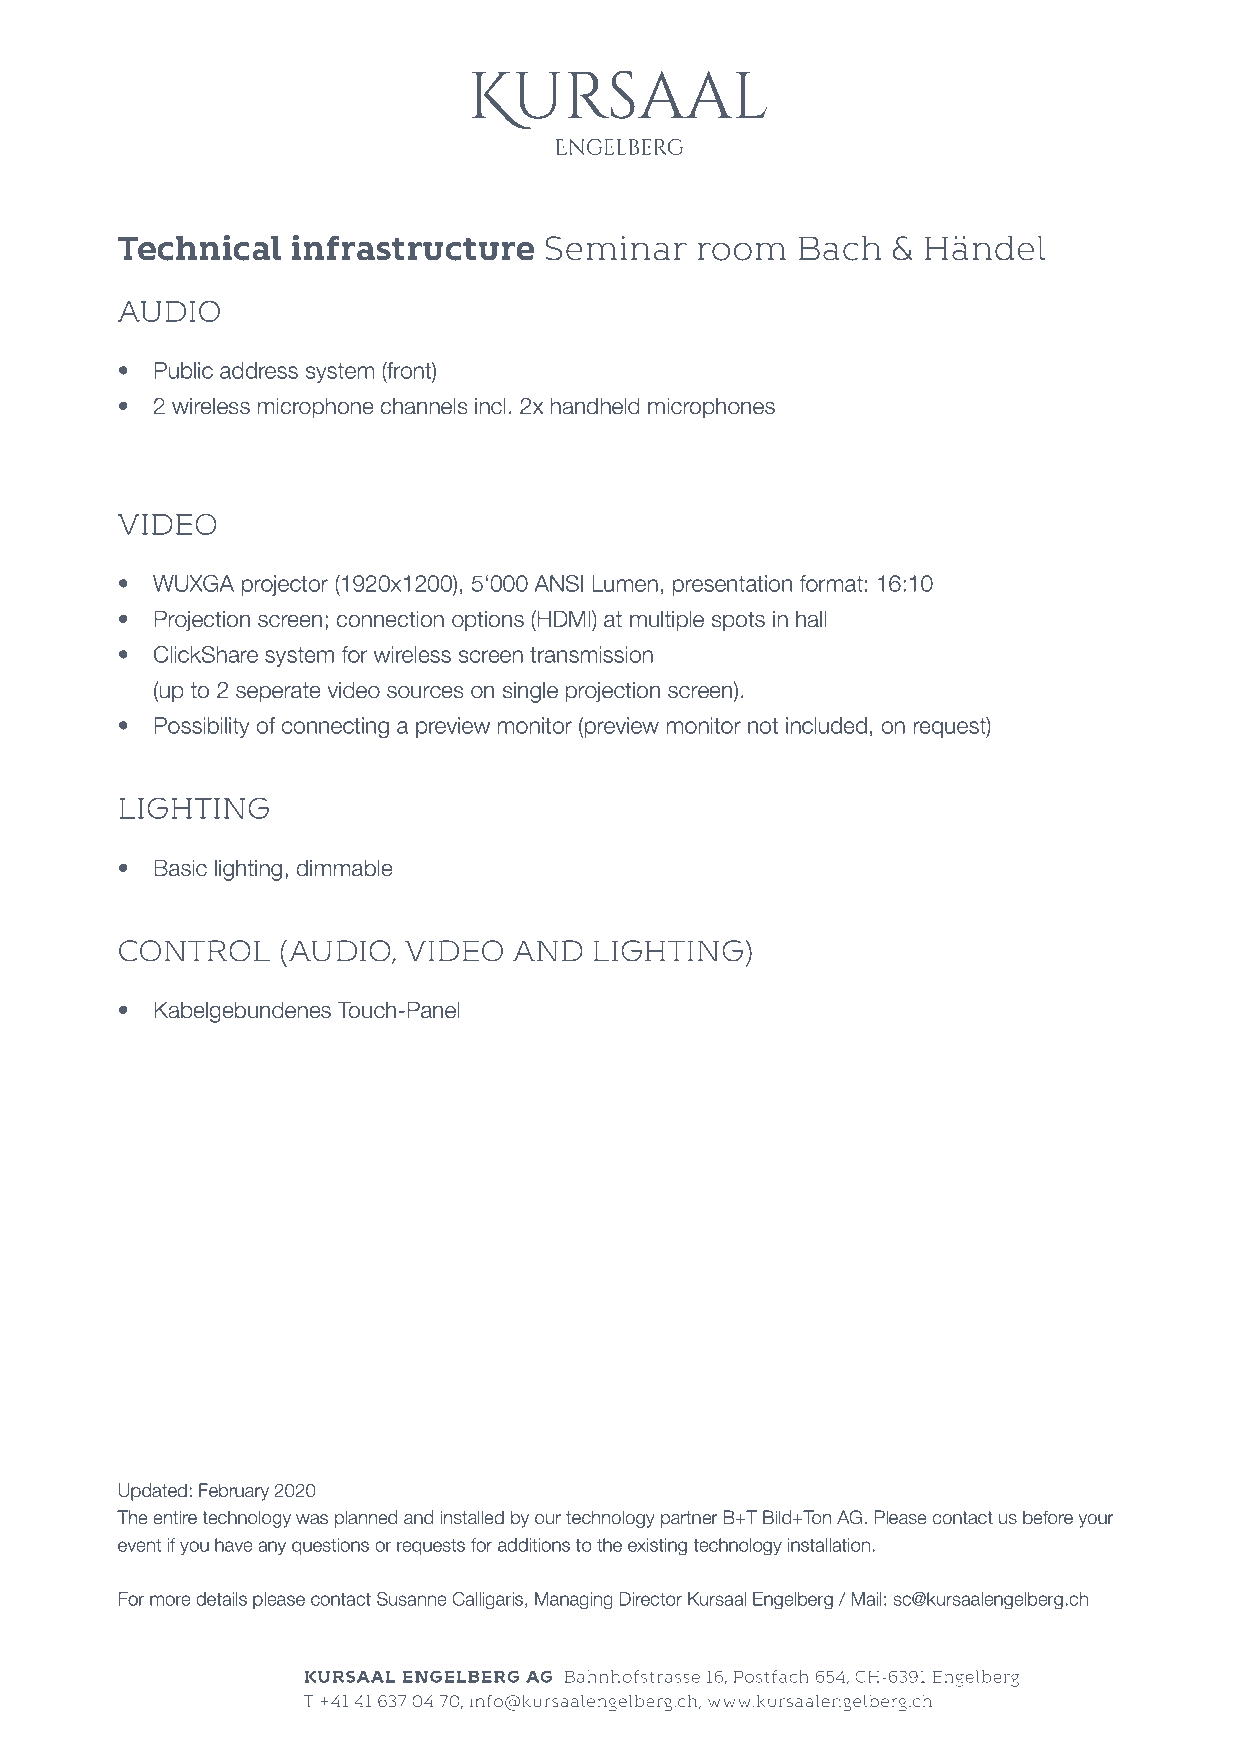 This page has height=1753, width=1239. What do you see at coordinates (616, 248) in the page?
I see `Seminar` at bounding box center [616, 248].
